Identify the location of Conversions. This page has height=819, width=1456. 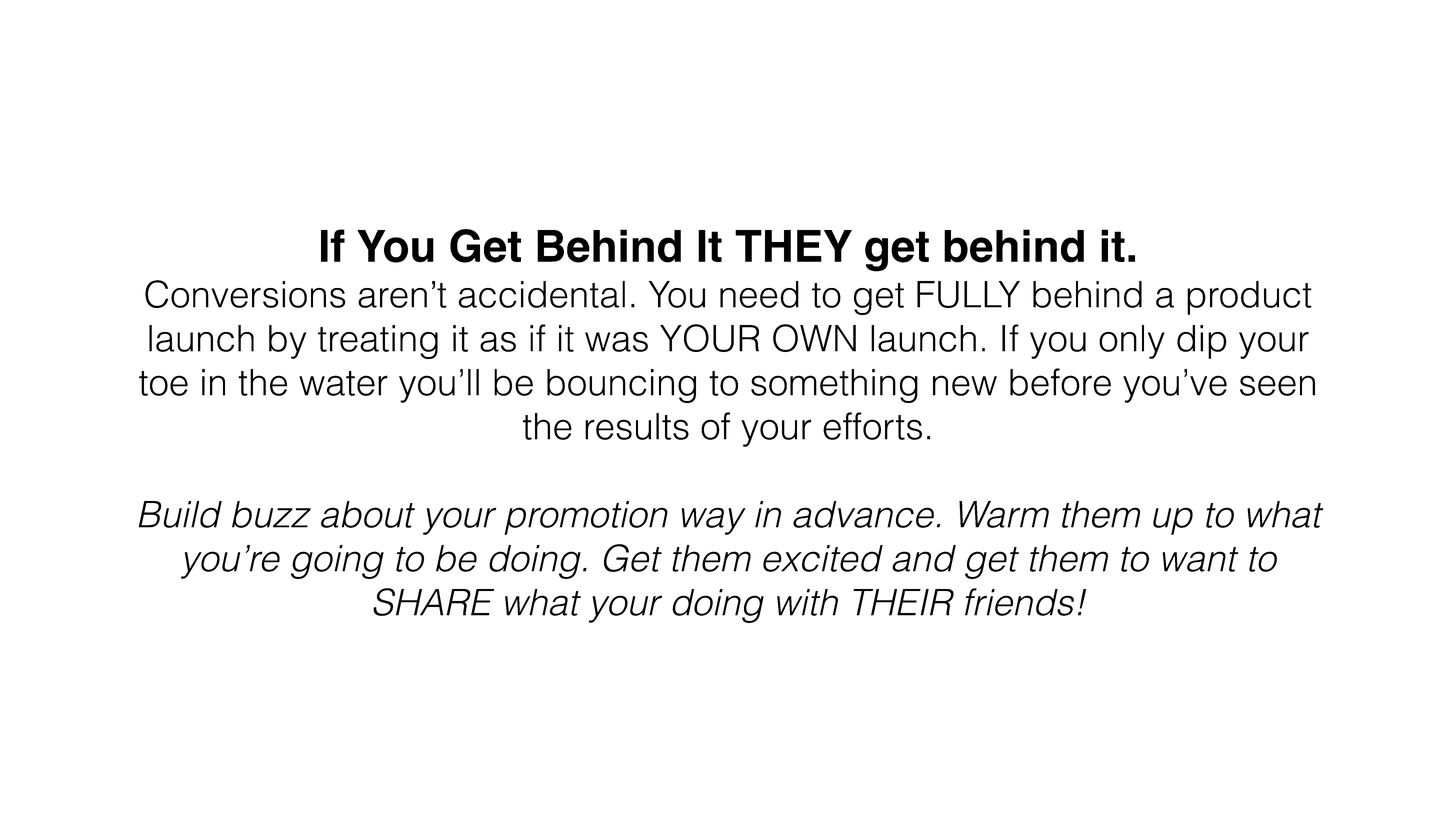
(245, 294).
